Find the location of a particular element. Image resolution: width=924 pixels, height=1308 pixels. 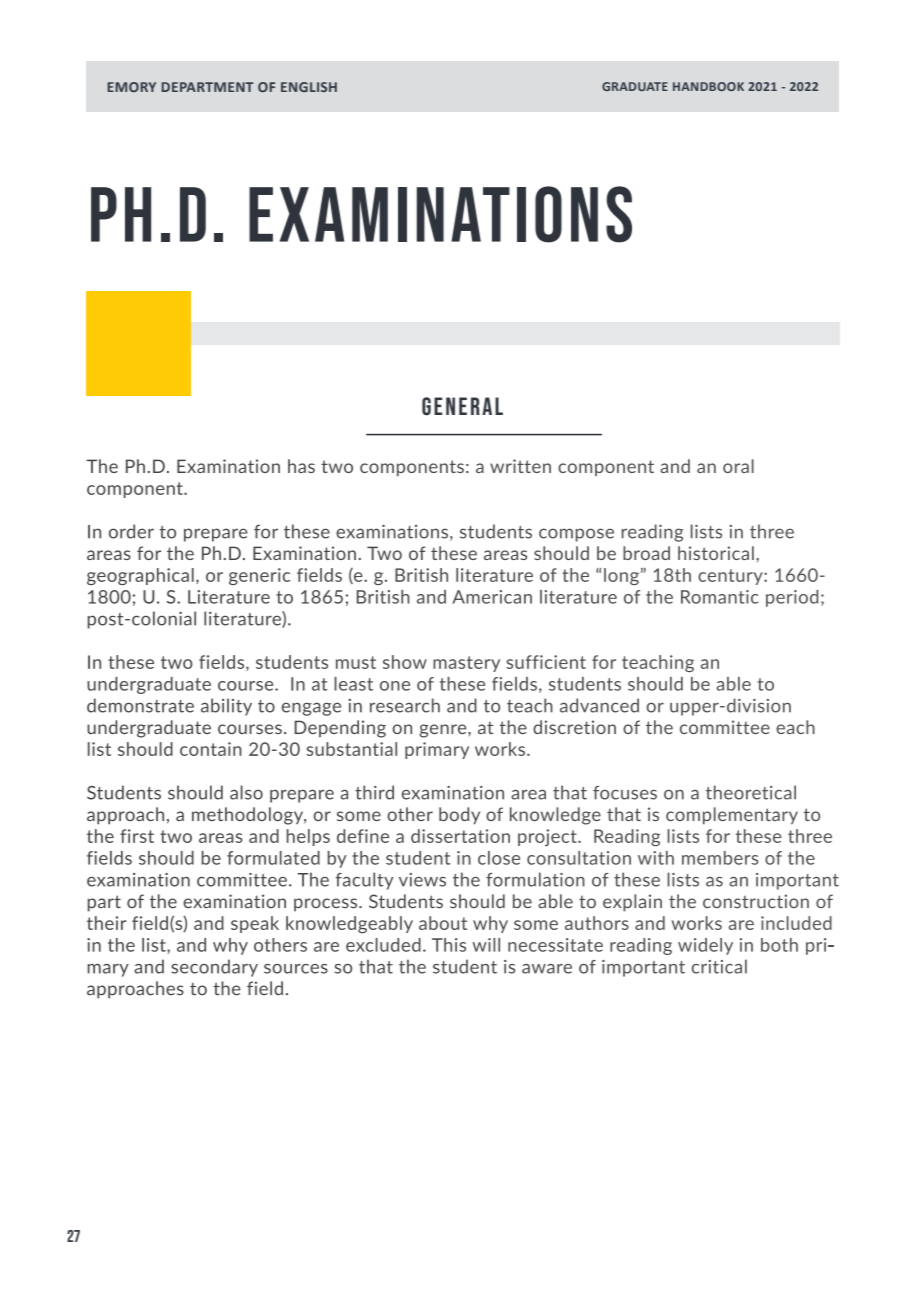

order is located at coordinates (131, 531).
